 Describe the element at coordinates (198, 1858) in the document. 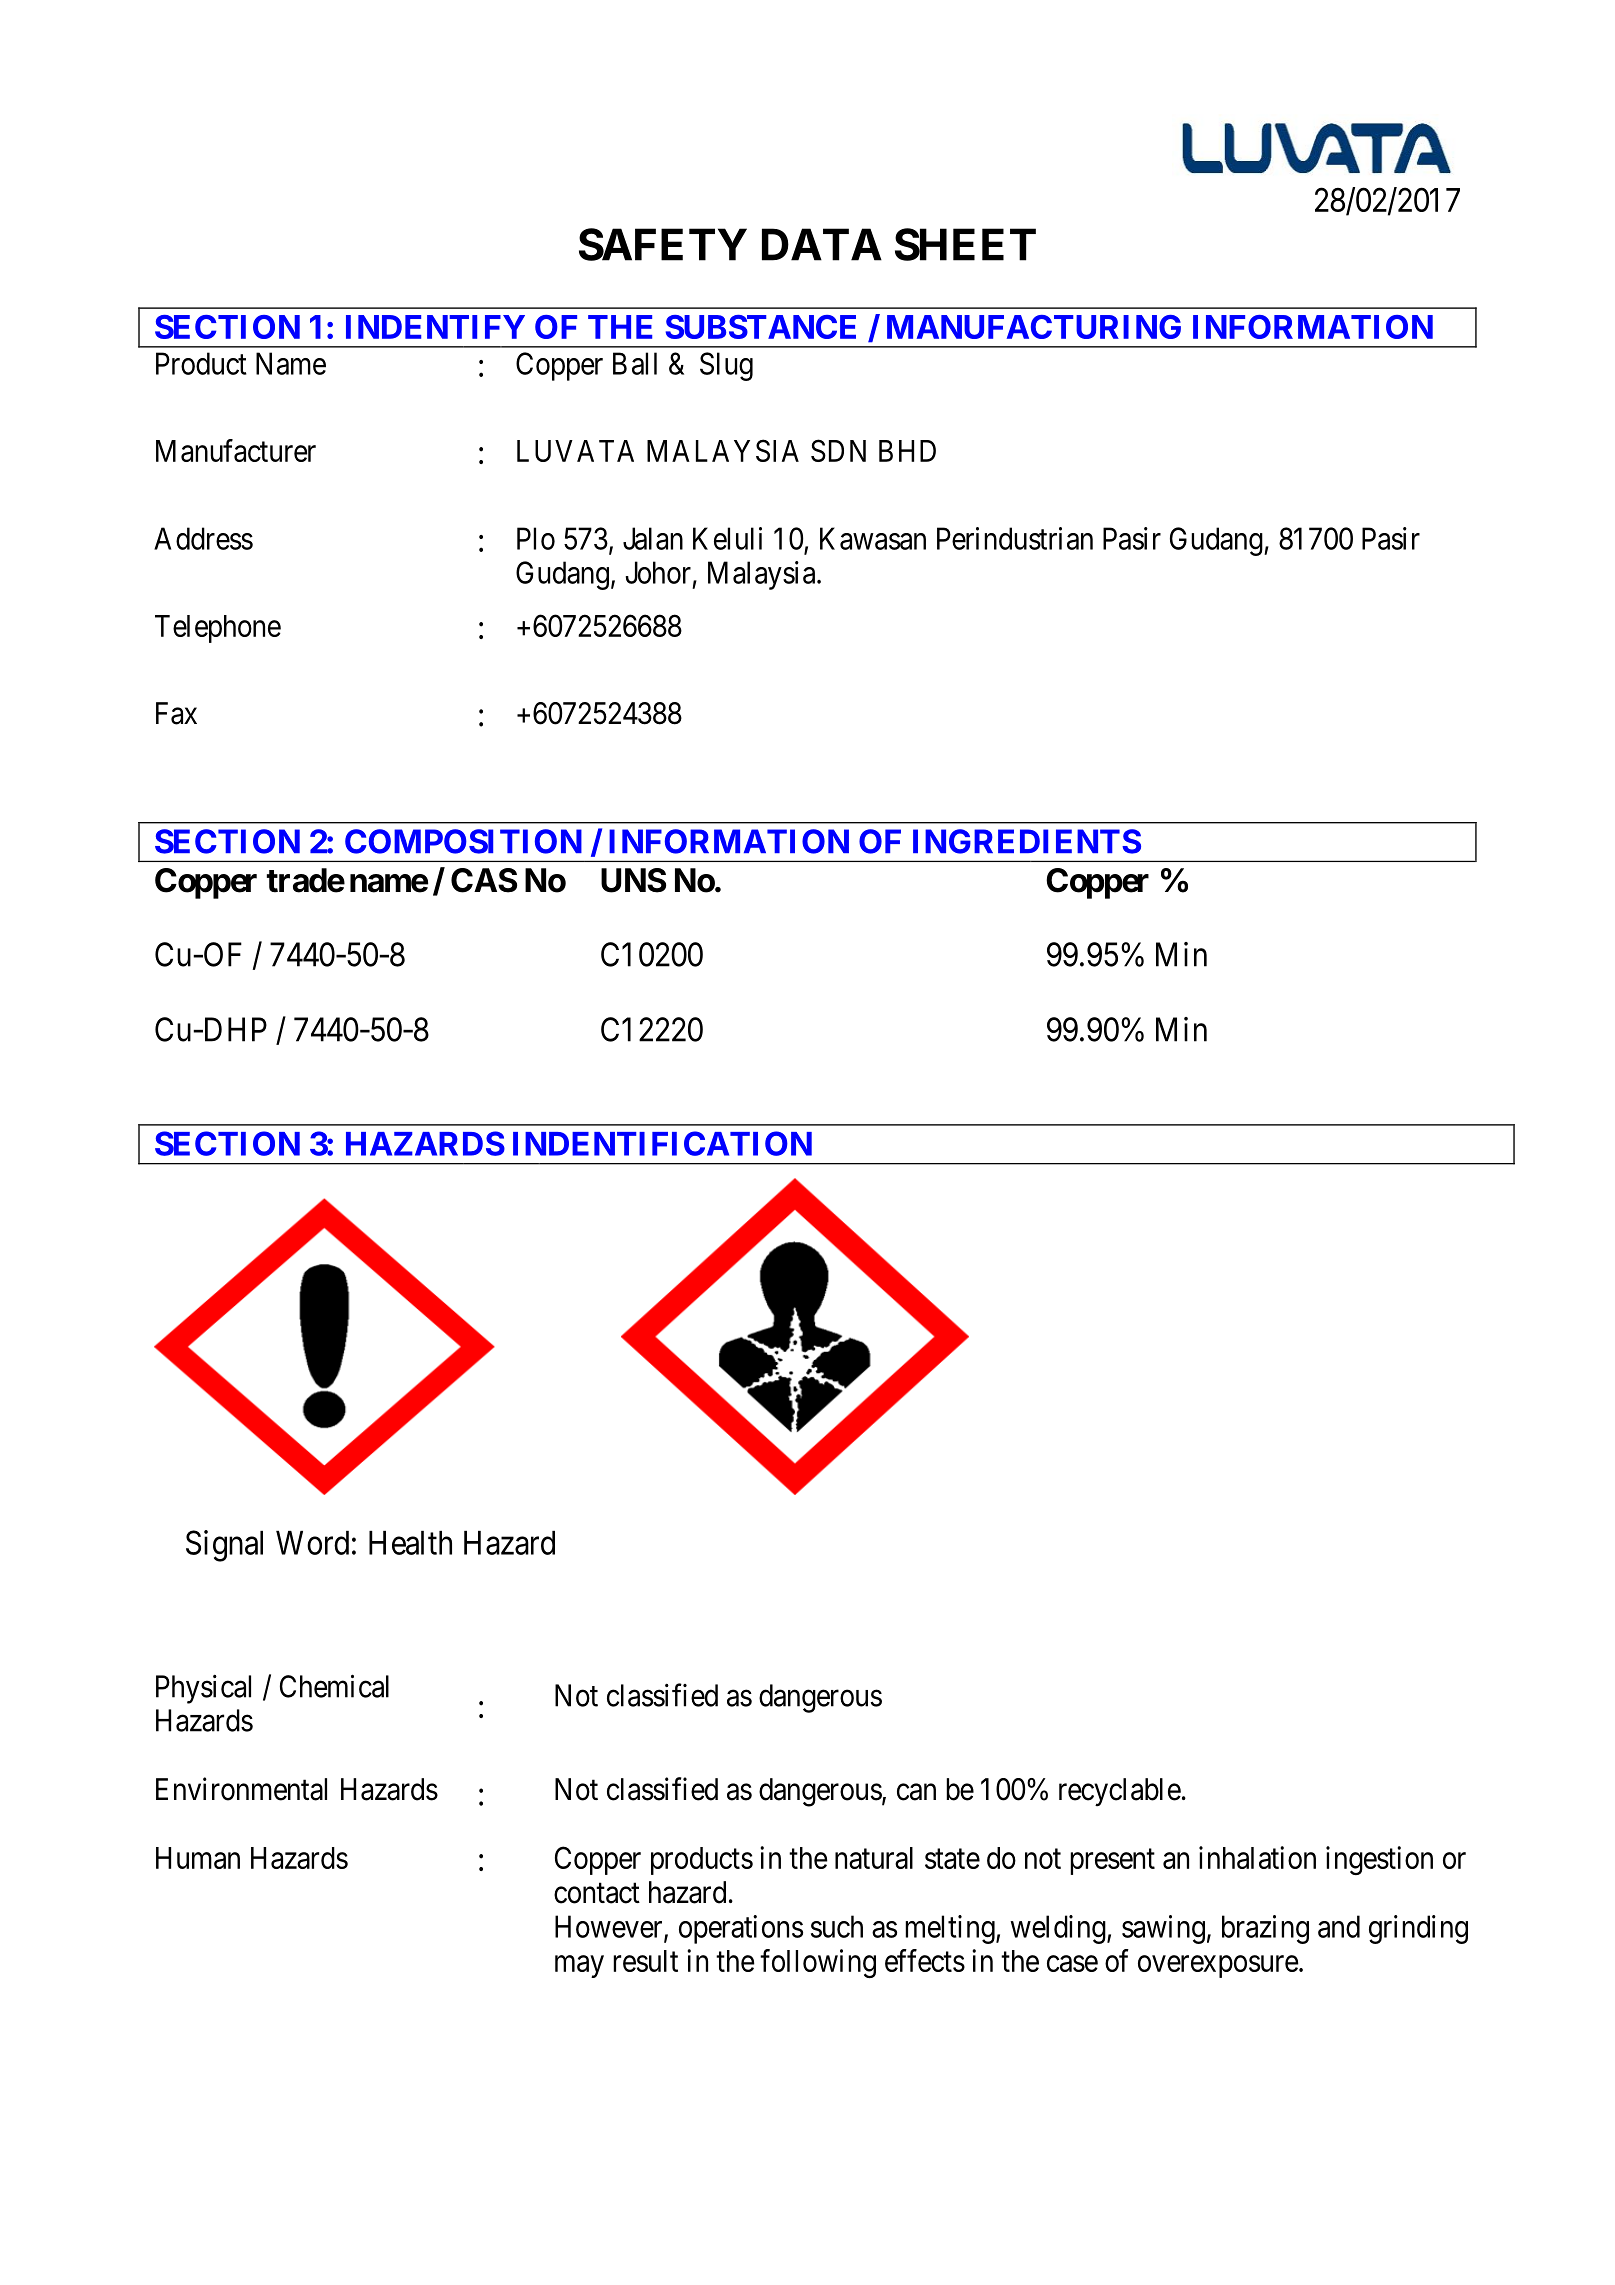

I see `Human` at that location.
